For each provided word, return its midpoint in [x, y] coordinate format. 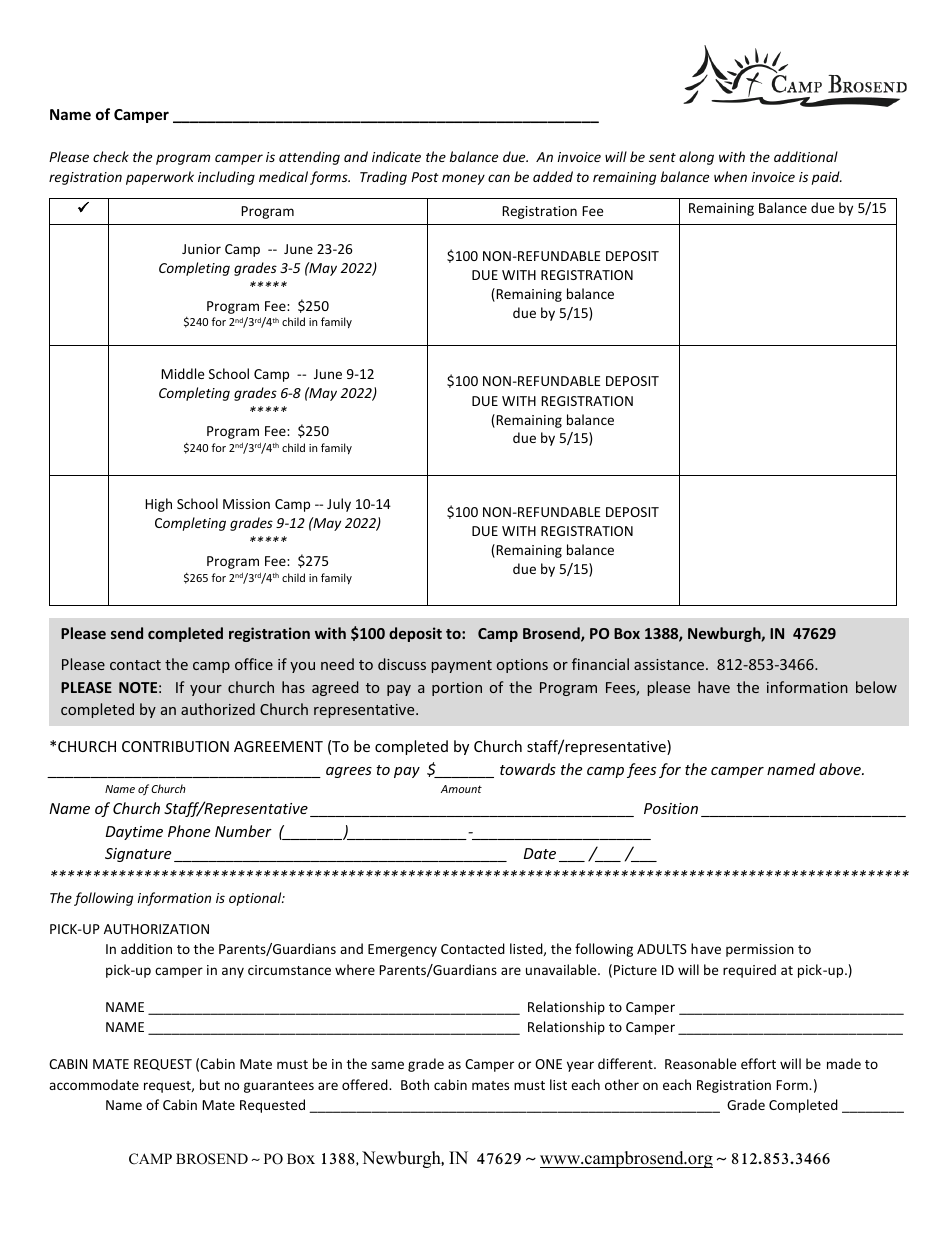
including [226, 178]
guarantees [279, 1087]
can [499, 178]
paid [827, 178]
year [580, 1066]
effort [758, 1063]
